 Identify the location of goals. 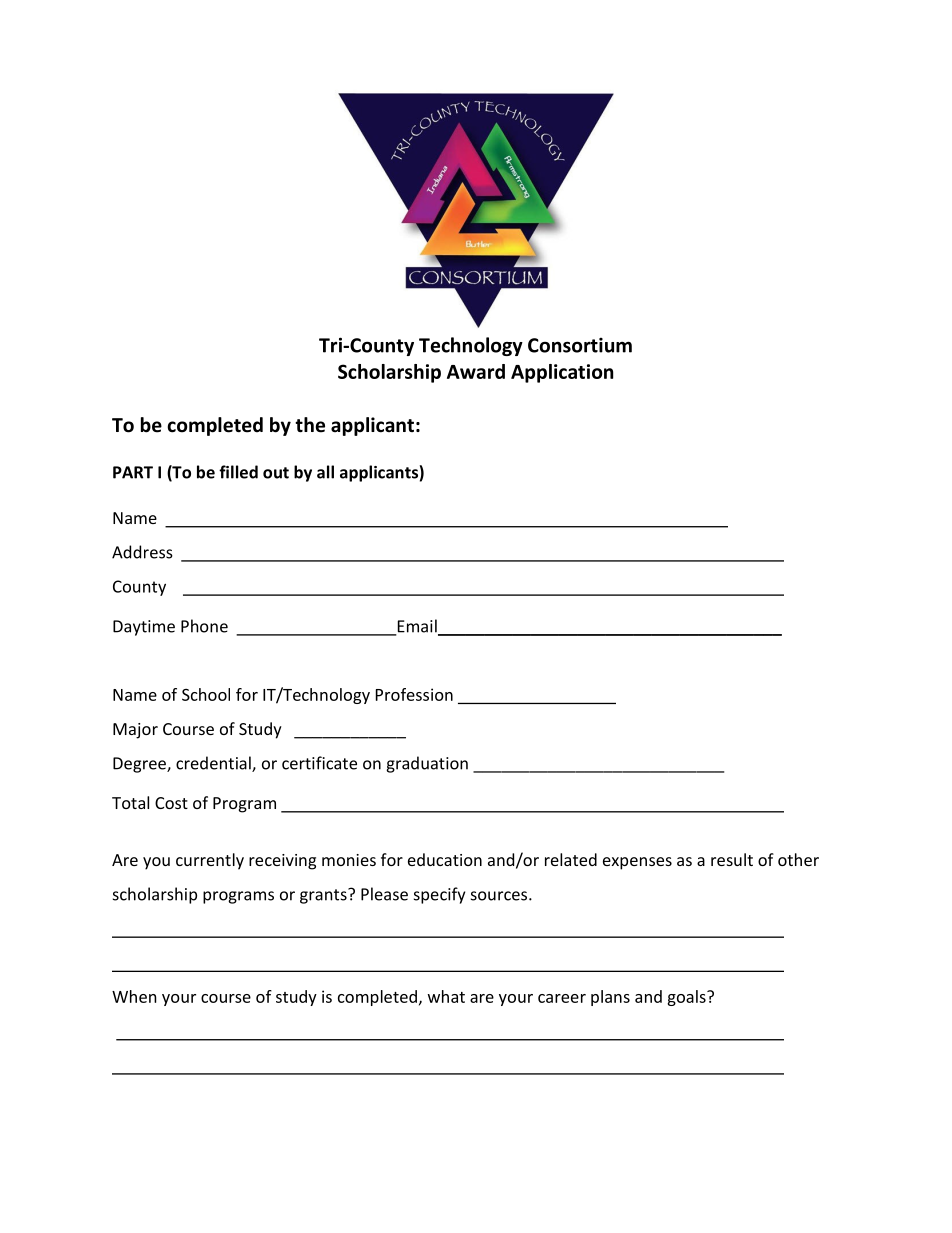
(687, 998).
